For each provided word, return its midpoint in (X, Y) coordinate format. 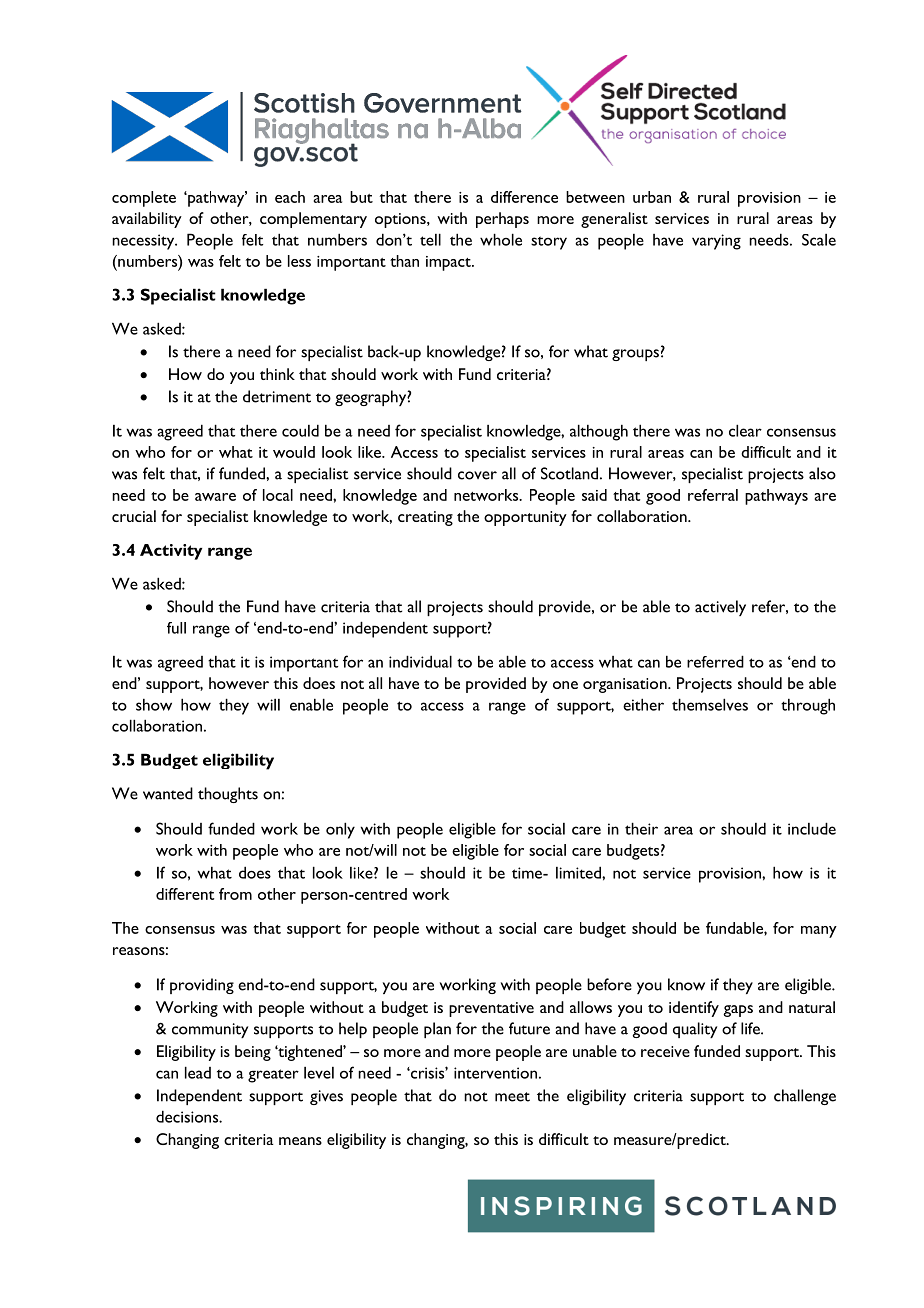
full (176, 628)
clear (745, 430)
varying (716, 242)
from (235, 894)
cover (477, 475)
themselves (710, 704)
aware (215, 497)
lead (198, 1072)
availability (147, 220)
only (340, 830)
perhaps (502, 220)
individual (420, 661)
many (819, 932)
